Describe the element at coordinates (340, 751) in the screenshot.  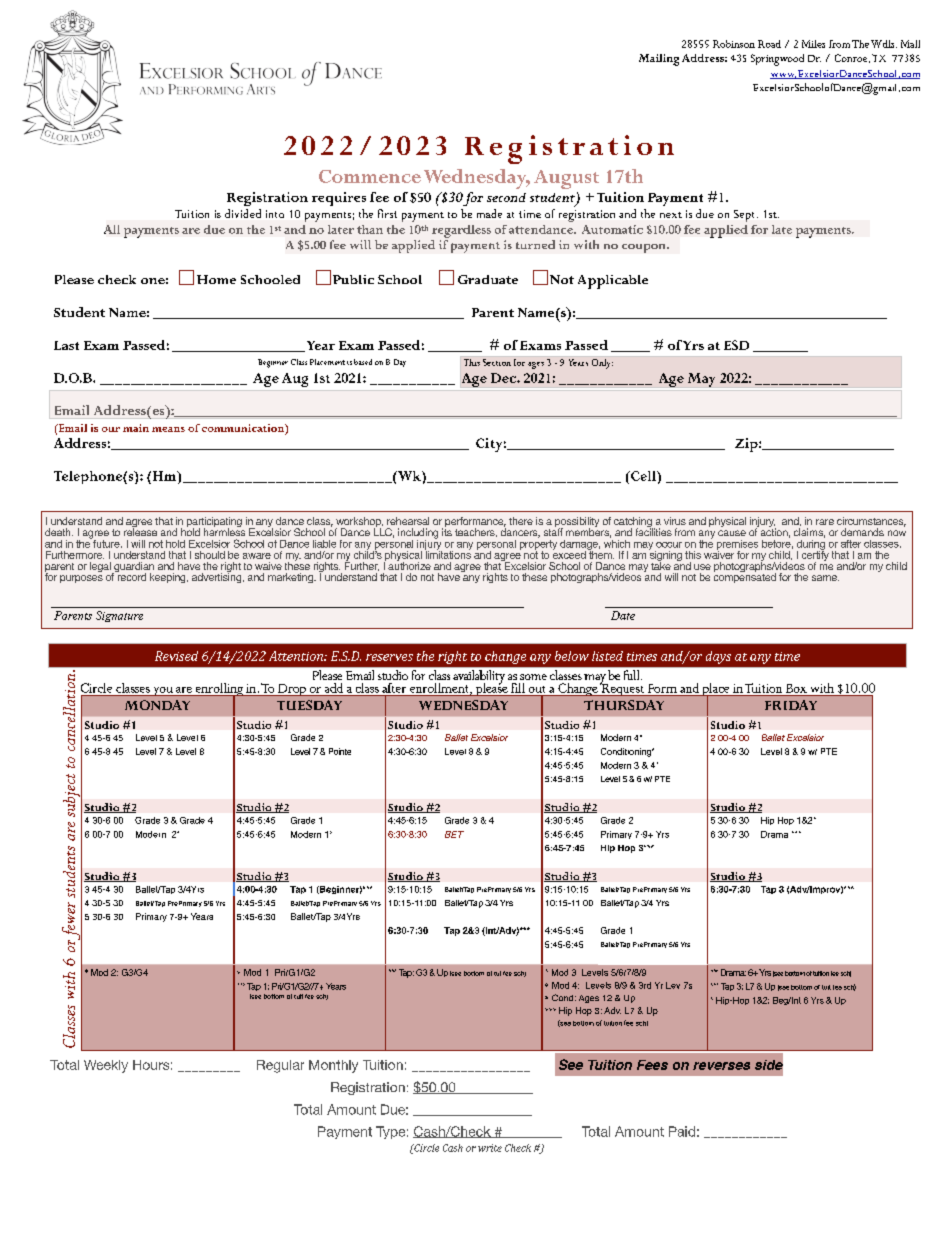
I see `Pointe` at that location.
